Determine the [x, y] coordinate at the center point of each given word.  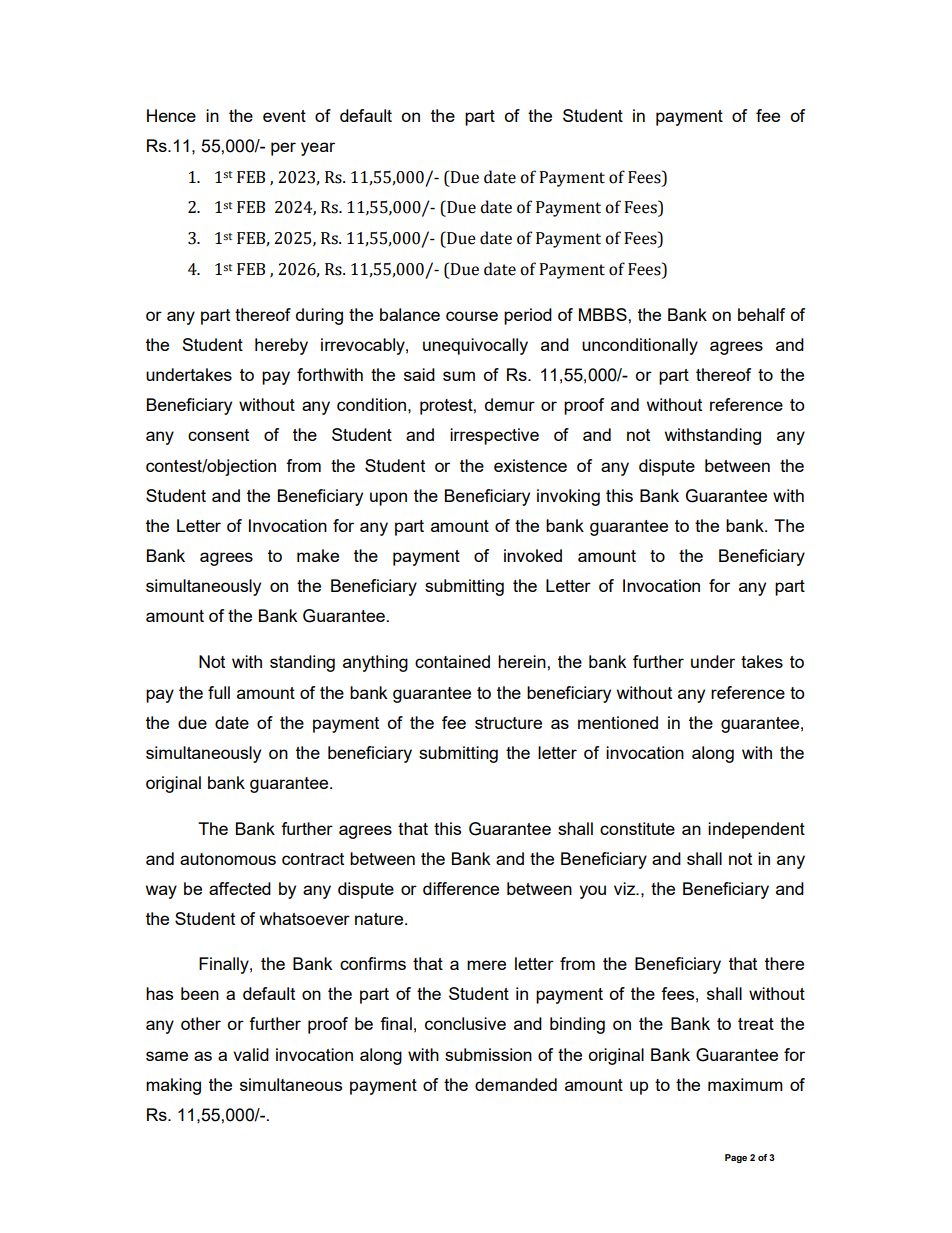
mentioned [618, 722]
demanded [516, 1084]
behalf [761, 314]
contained [452, 661]
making [173, 1086]
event [284, 116]
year [318, 149]
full [219, 692]
